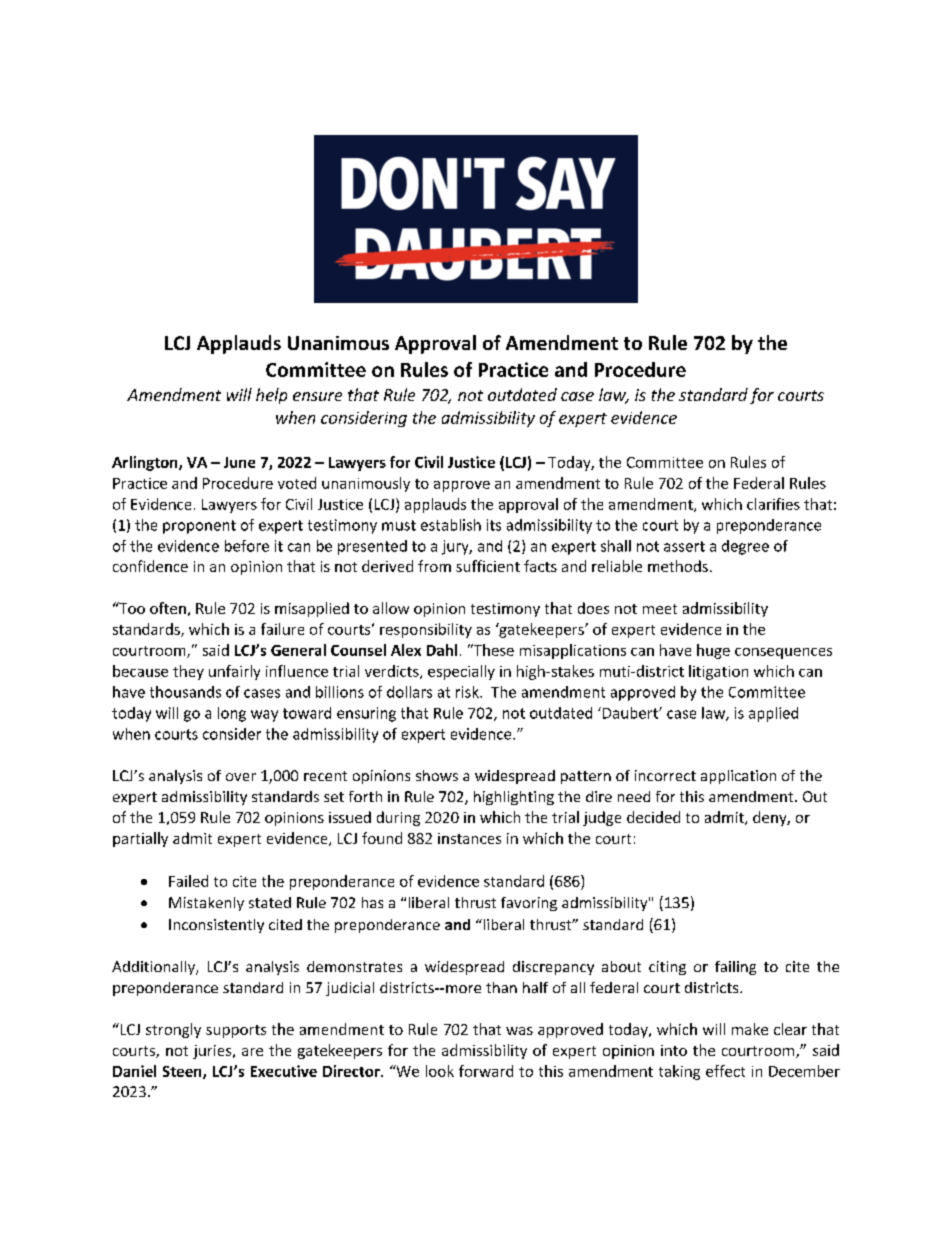 Image resolution: width=952 pixels, height=1233 pixels. Describe the element at coordinates (252, 1052) in the screenshot. I see `are` at that location.
